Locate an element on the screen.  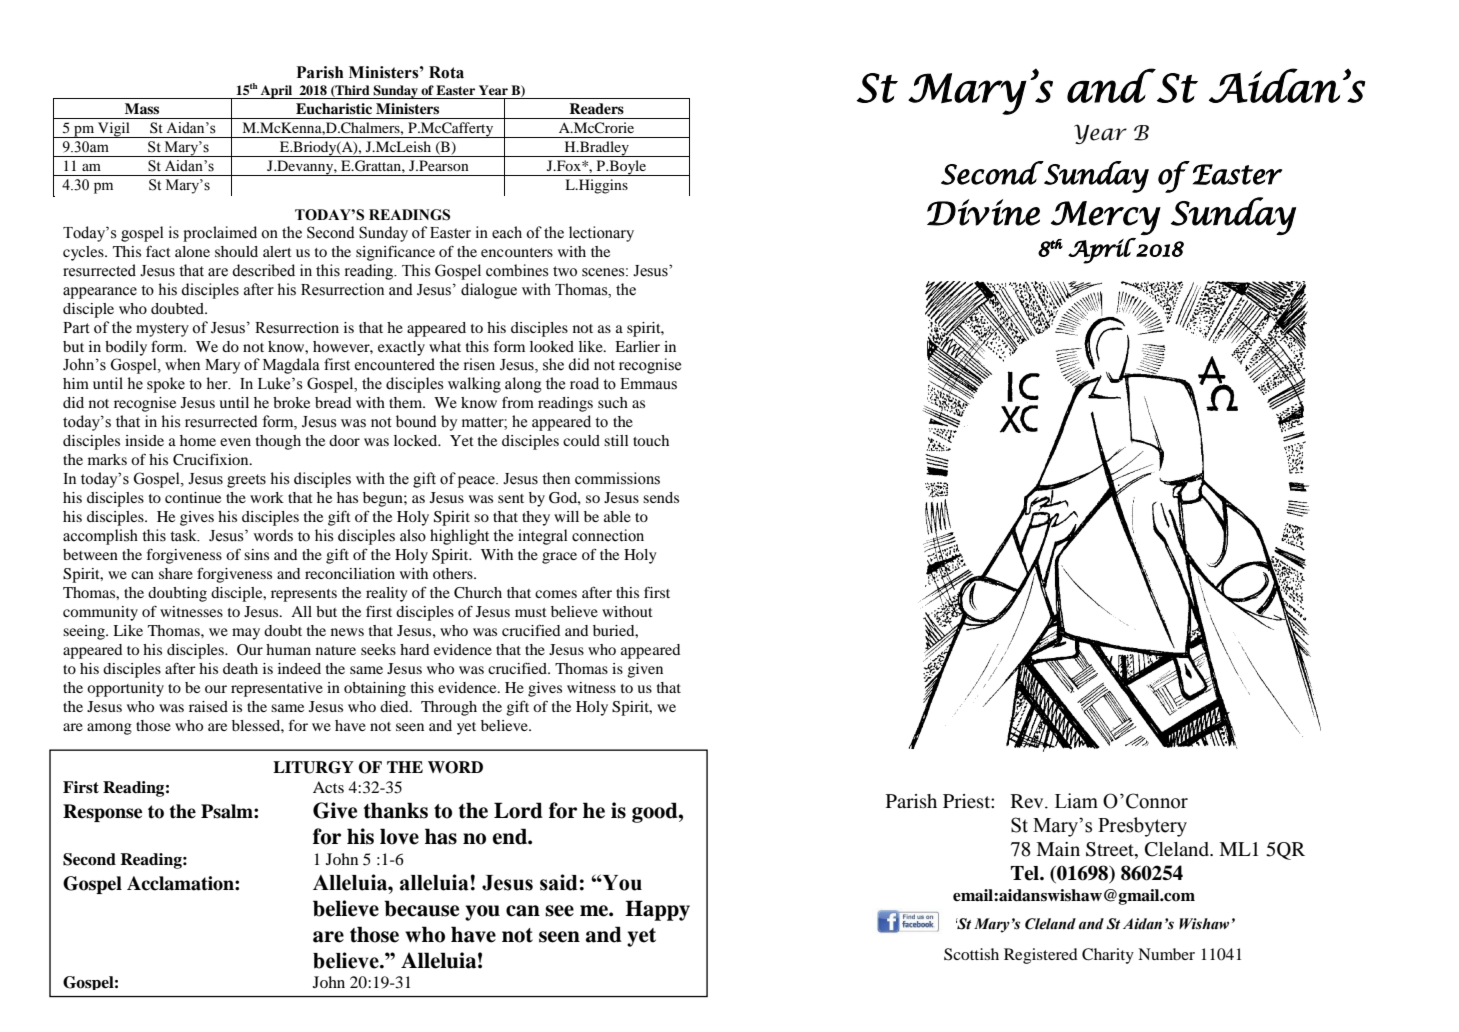
Through is located at coordinates (449, 708).
